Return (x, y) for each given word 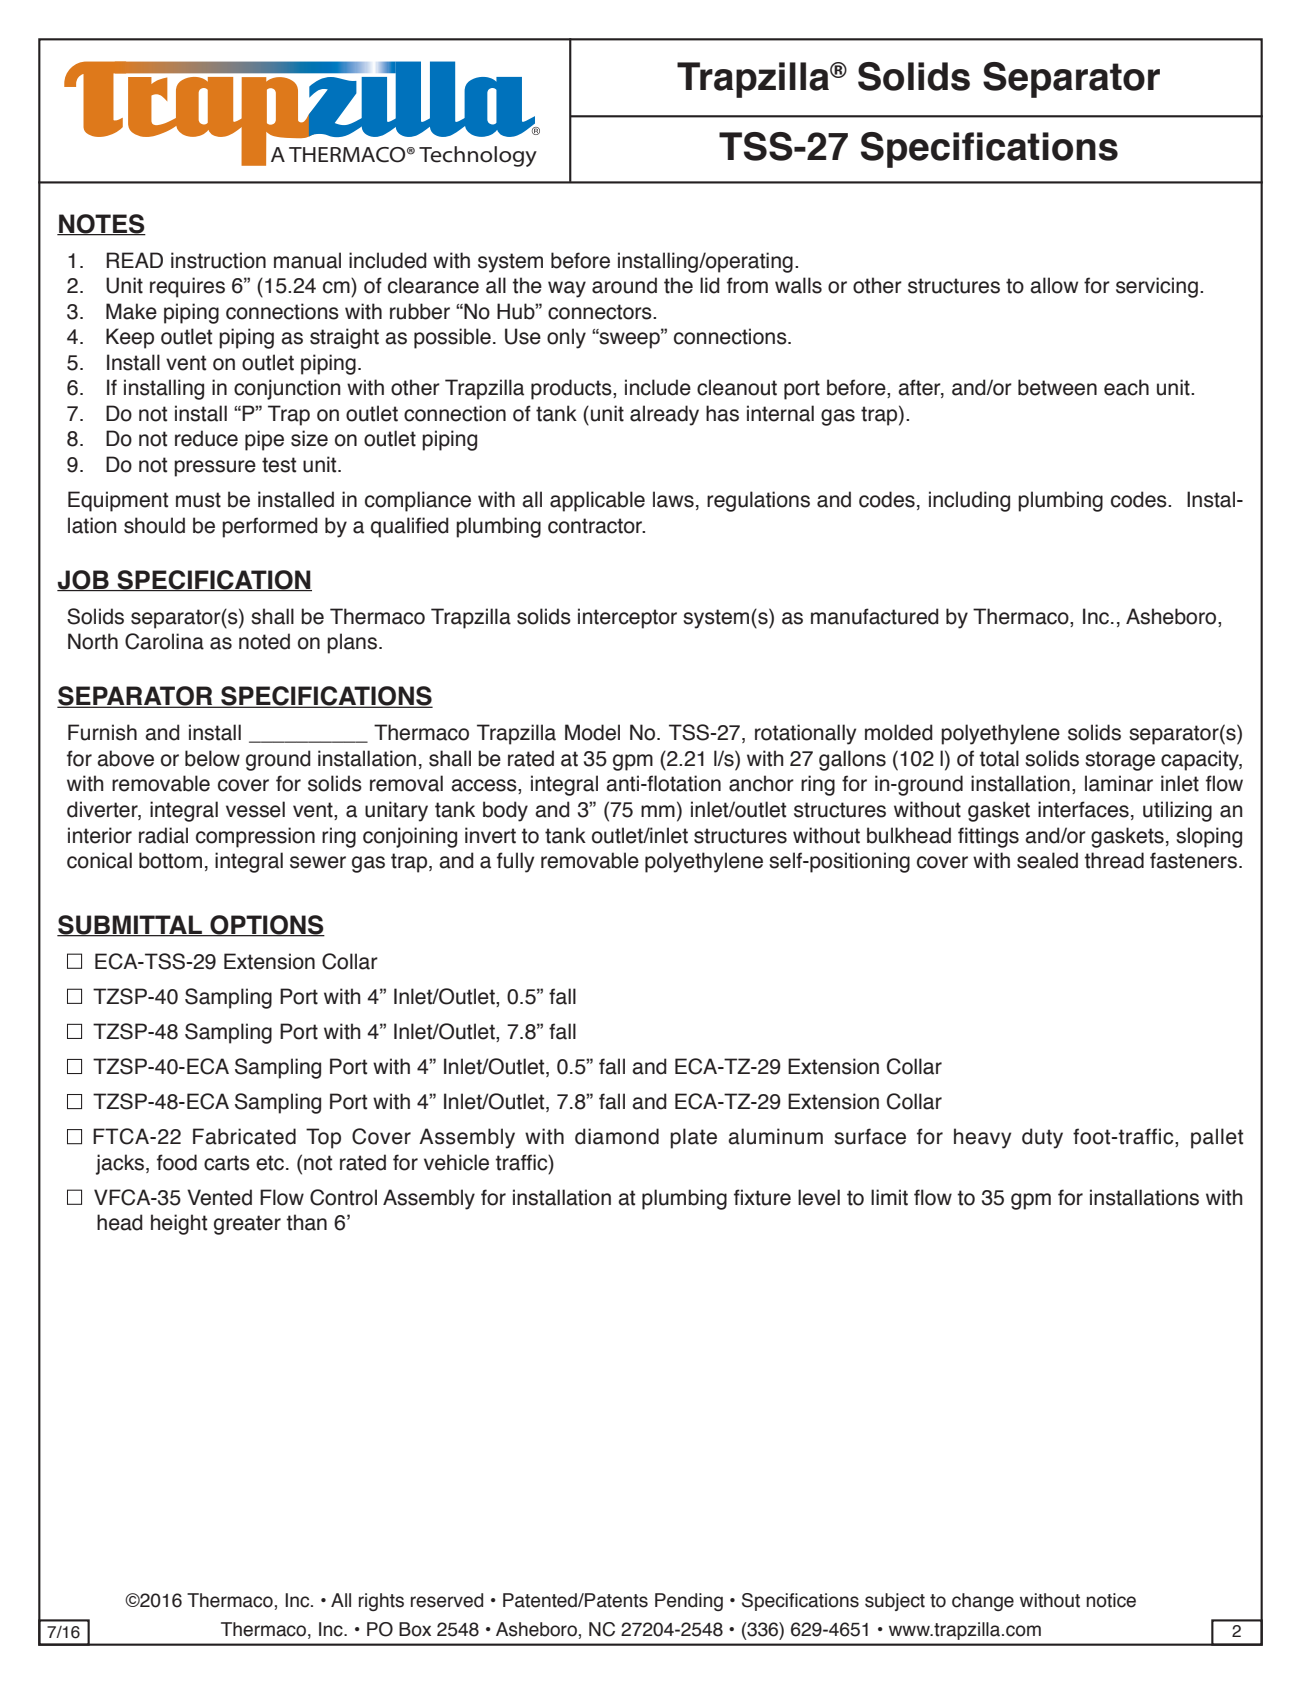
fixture (762, 1197)
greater (247, 1225)
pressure (215, 468)
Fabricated (244, 1136)
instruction (218, 260)
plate (693, 1138)
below (212, 758)
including (969, 501)
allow (1054, 285)
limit (889, 1197)
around (624, 285)
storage (1120, 761)
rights (381, 1602)
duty (1042, 1138)
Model (592, 732)
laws (673, 499)
